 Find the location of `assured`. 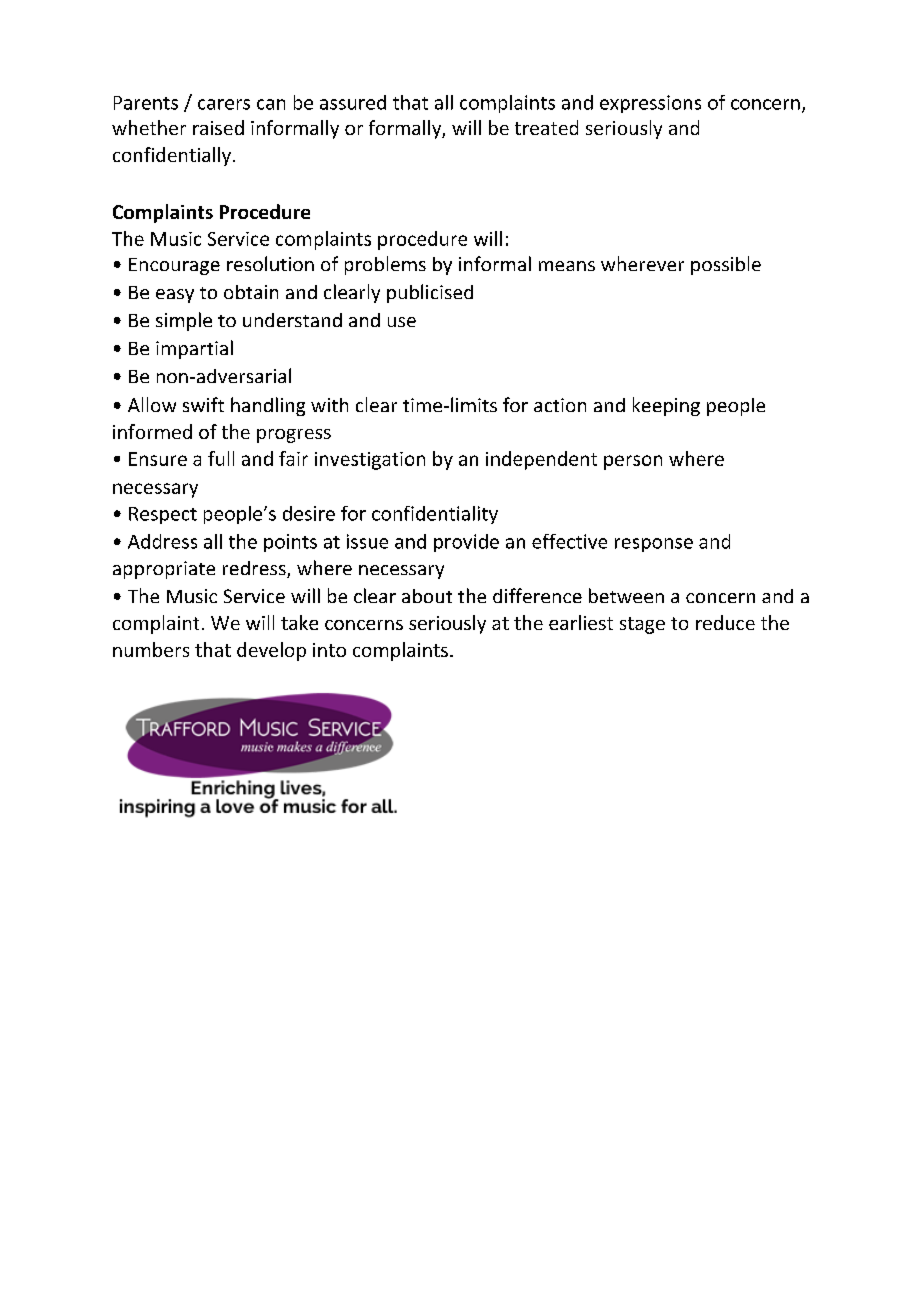

assured is located at coordinates (353, 102).
